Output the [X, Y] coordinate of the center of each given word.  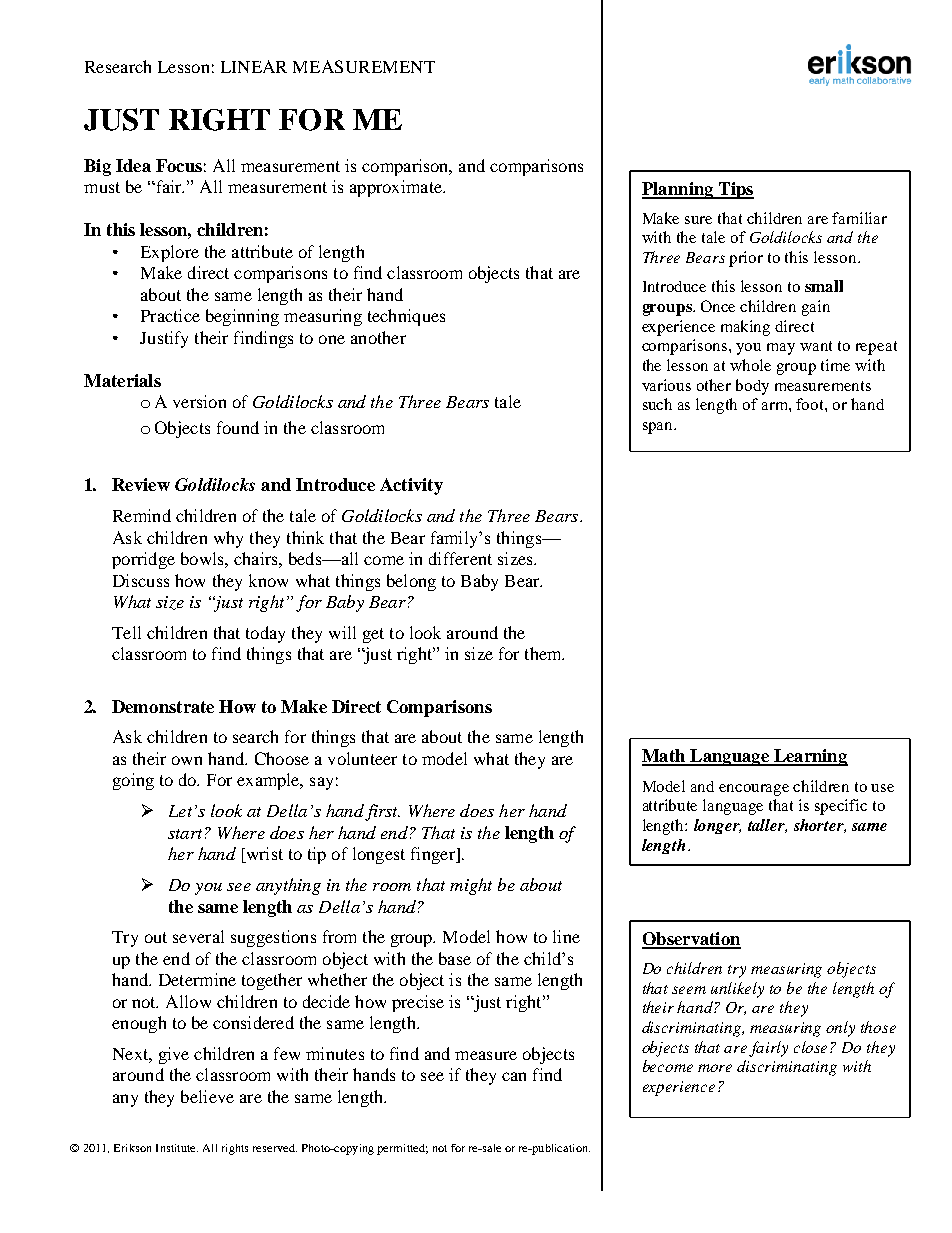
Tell [126, 632]
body [752, 387]
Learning [809, 757]
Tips [735, 190]
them [544, 653]
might [471, 886]
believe [207, 1096]
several [198, 936]
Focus [179, 165]
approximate [397, 188]
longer [717, 826]
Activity [411, 486]
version [199, 401]
